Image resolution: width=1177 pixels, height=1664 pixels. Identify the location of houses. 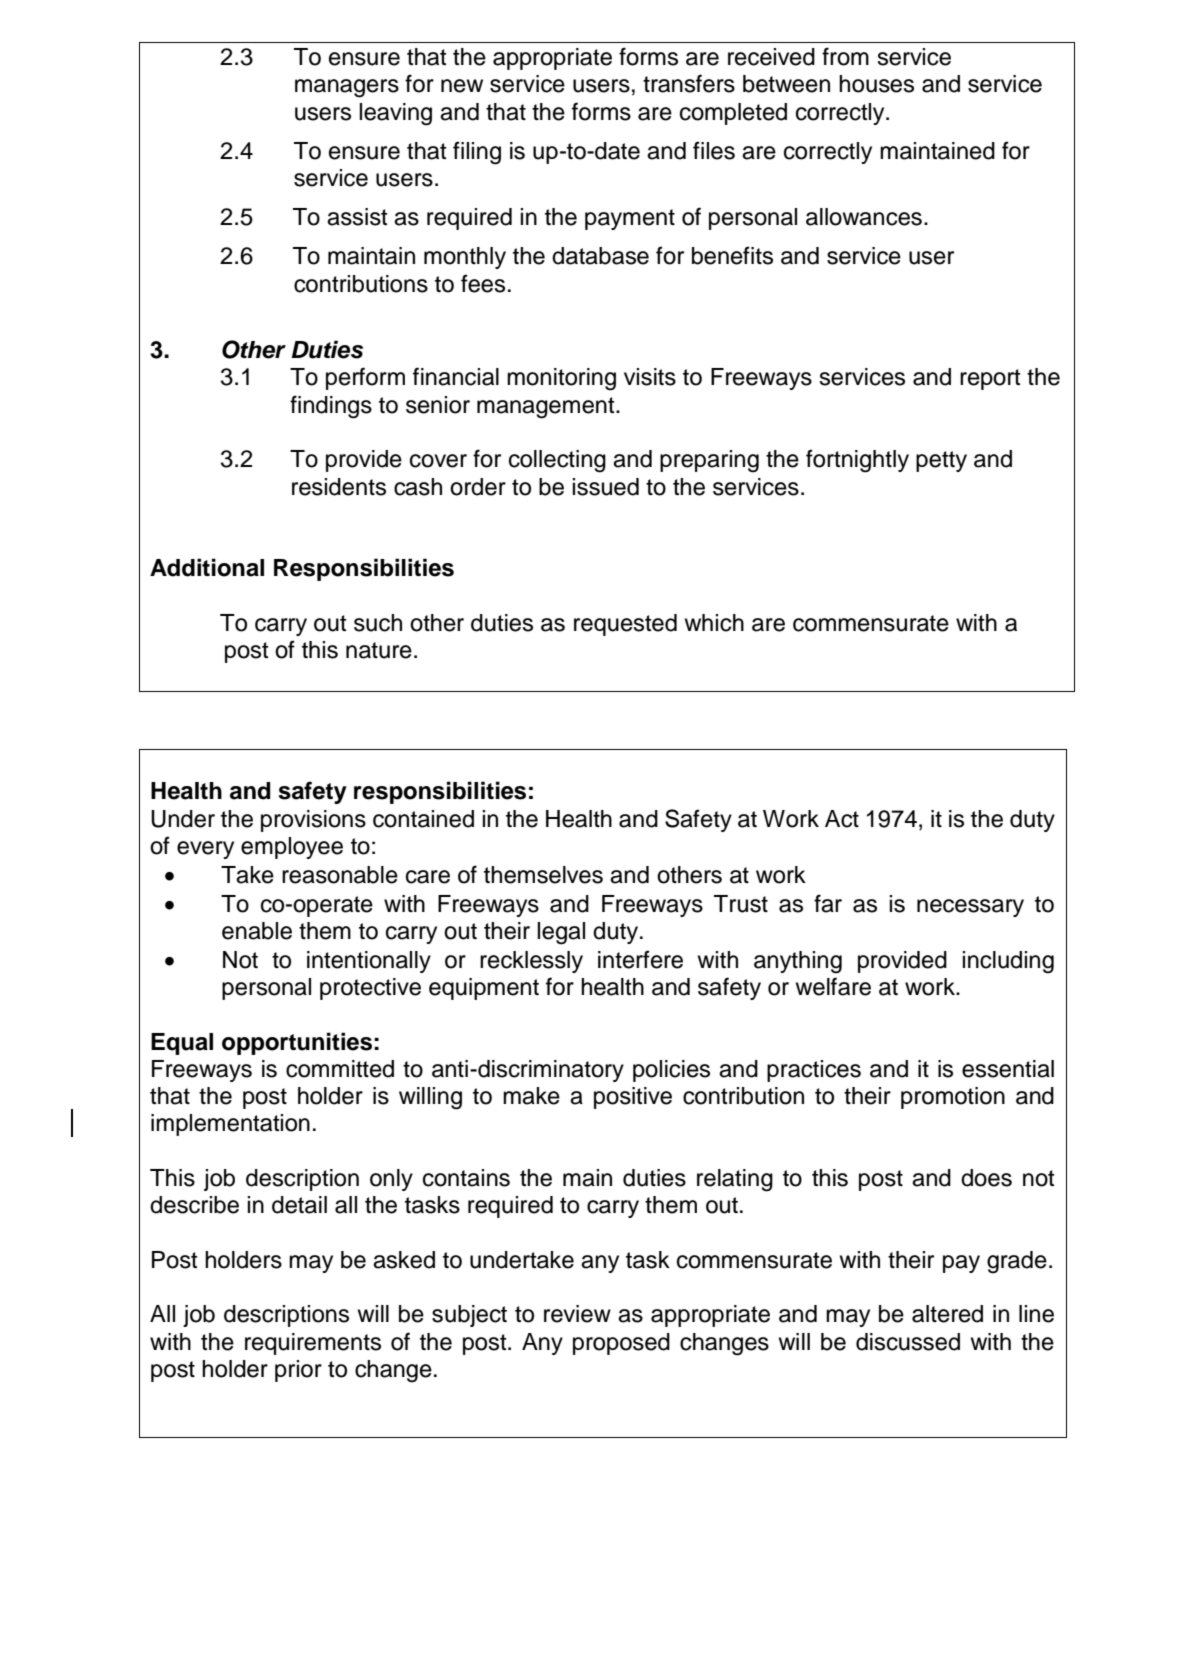
(876, 84).
